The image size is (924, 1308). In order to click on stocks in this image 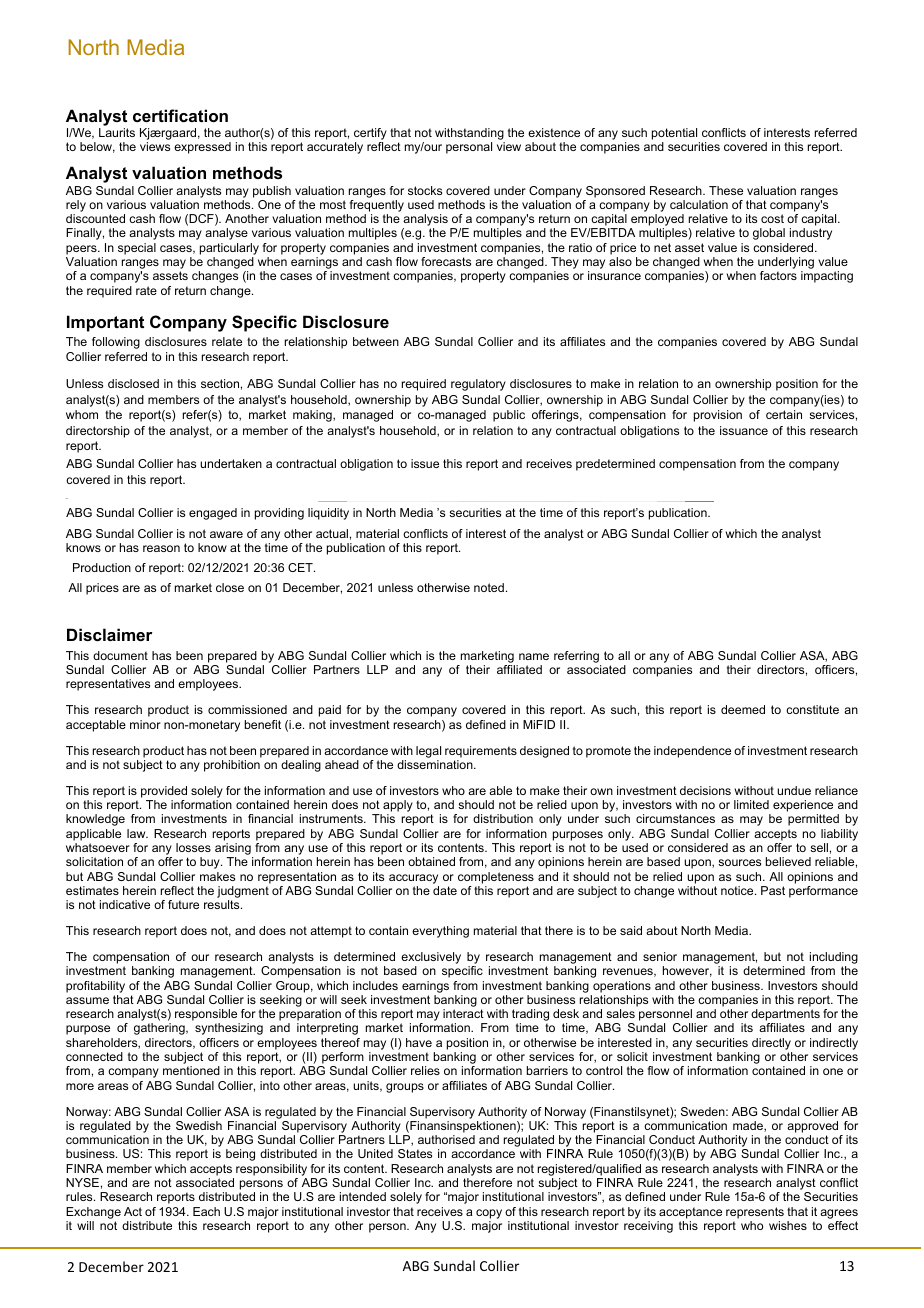, I will do `click(425, 190)`.
